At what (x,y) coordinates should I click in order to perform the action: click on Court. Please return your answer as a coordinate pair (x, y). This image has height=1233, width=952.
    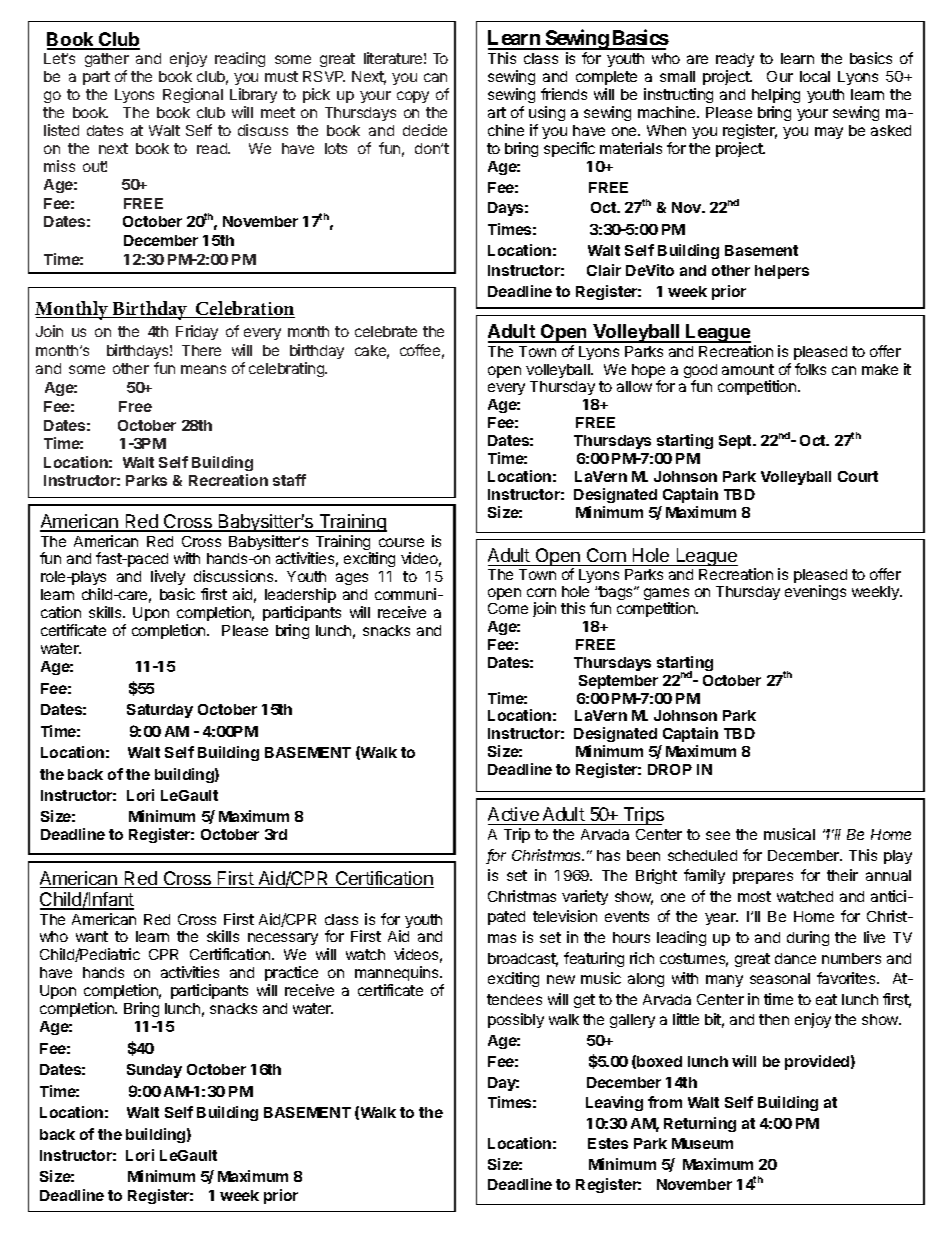
    Looking at the image, I should click on (858, 476).
